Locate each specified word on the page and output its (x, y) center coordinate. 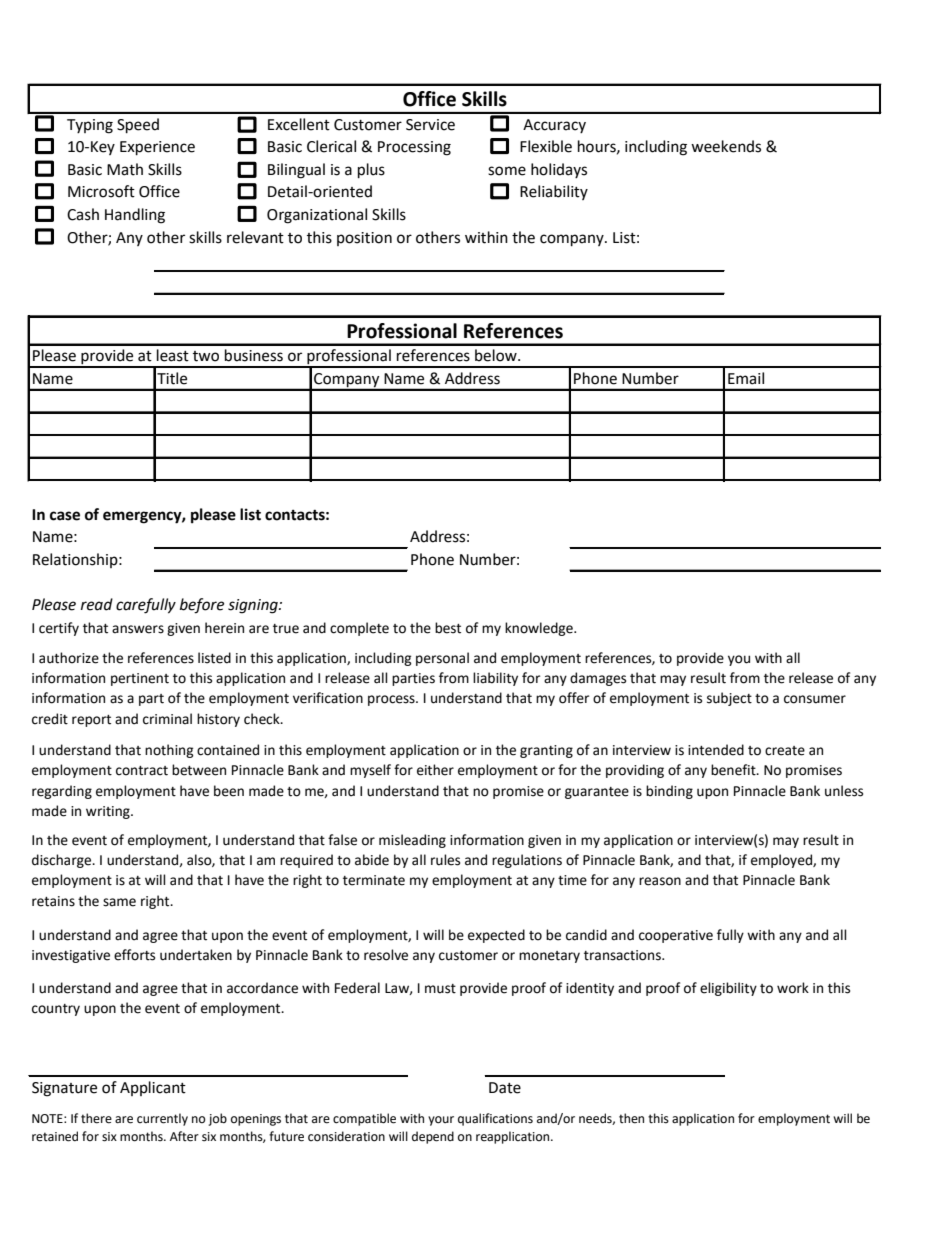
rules (445, 860)
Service (430, 125)
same (119, 902)
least (173, 355)
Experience (157, 148)
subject (729, 699)
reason (660, 881)
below (497, 355)
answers (138, 629)
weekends (726, 146)
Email (746, 378)
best (448, 628)
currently (162, 1119)
